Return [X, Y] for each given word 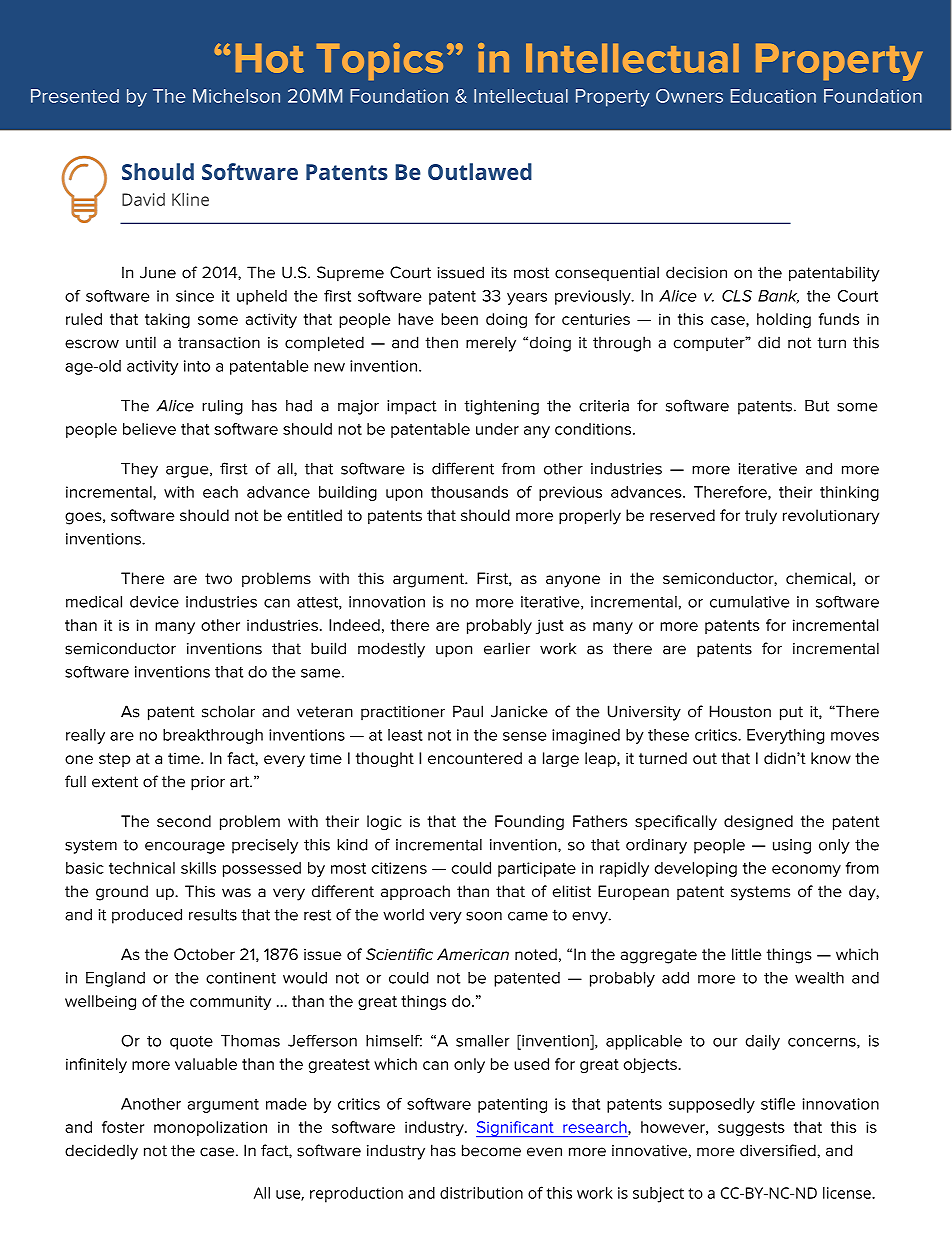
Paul [468, 711]
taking [167, 320]
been [459, 319]
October [204, 954]
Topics [380, 61]
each [220, 492]
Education [773, 96]
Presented [75, 96]
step [114, 760]
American [473, 954]
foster [123, 1127]
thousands [469, 492]
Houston [740, 711]
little [746, 954]
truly [761, 517]
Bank [778, 297]
